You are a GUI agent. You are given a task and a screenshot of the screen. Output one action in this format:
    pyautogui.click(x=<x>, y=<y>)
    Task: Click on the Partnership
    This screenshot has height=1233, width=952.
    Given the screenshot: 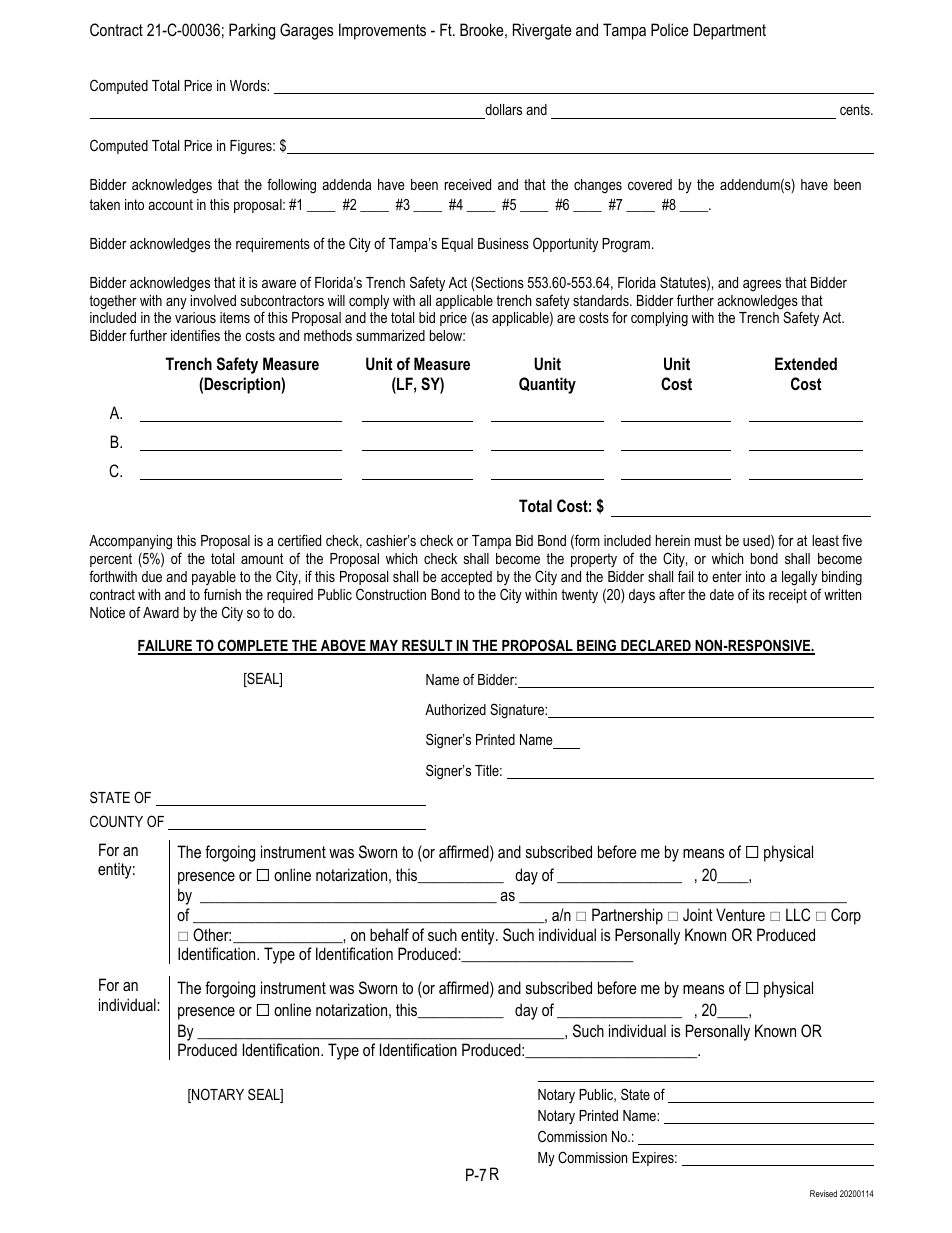 What is the action you would take?
    pyautogui.click(x=627, y=916)
